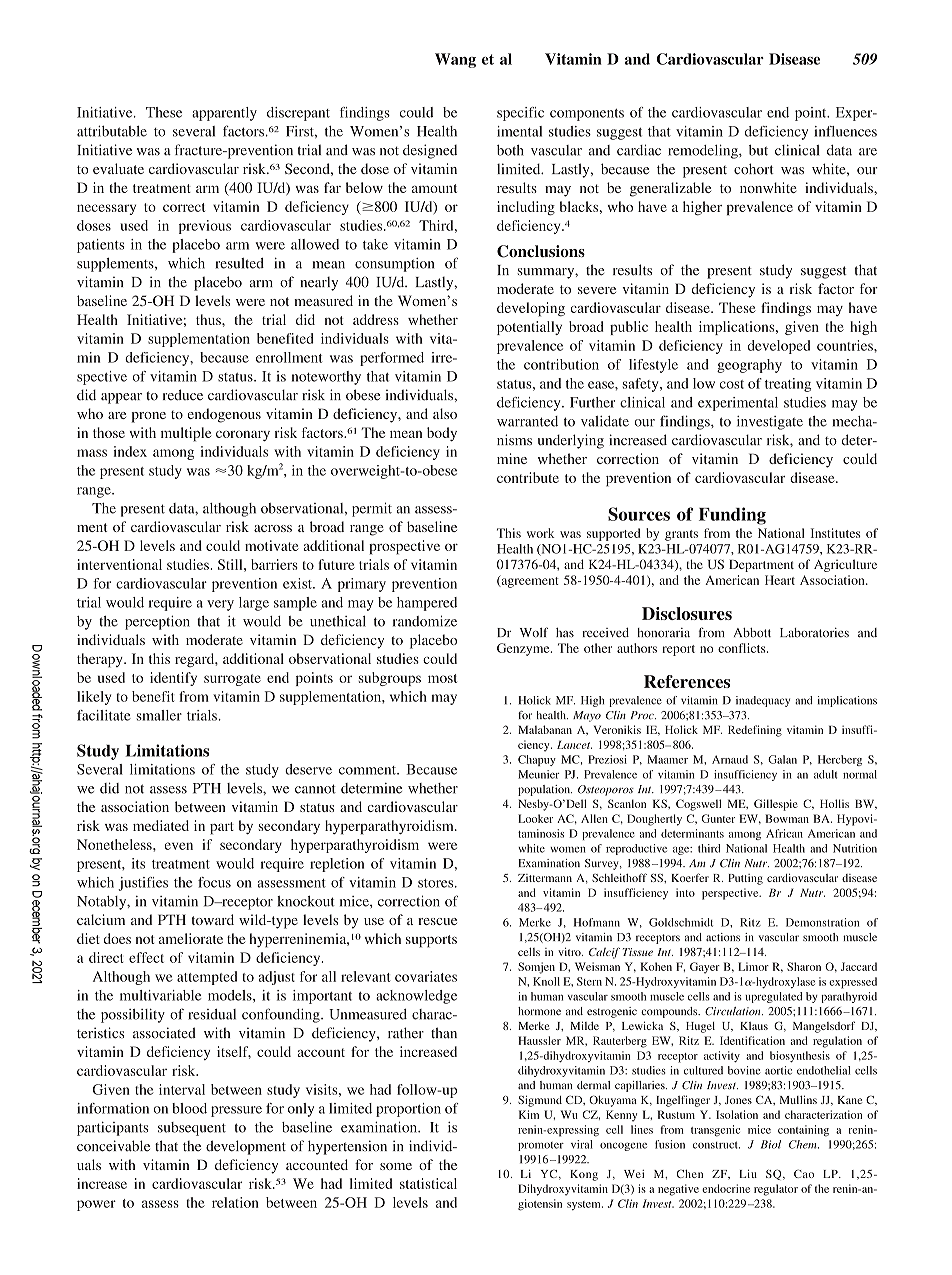 This page has height=1275, width=952. Describe the element at coordinates (845, 131) in the page. I see `influences` at that location.
